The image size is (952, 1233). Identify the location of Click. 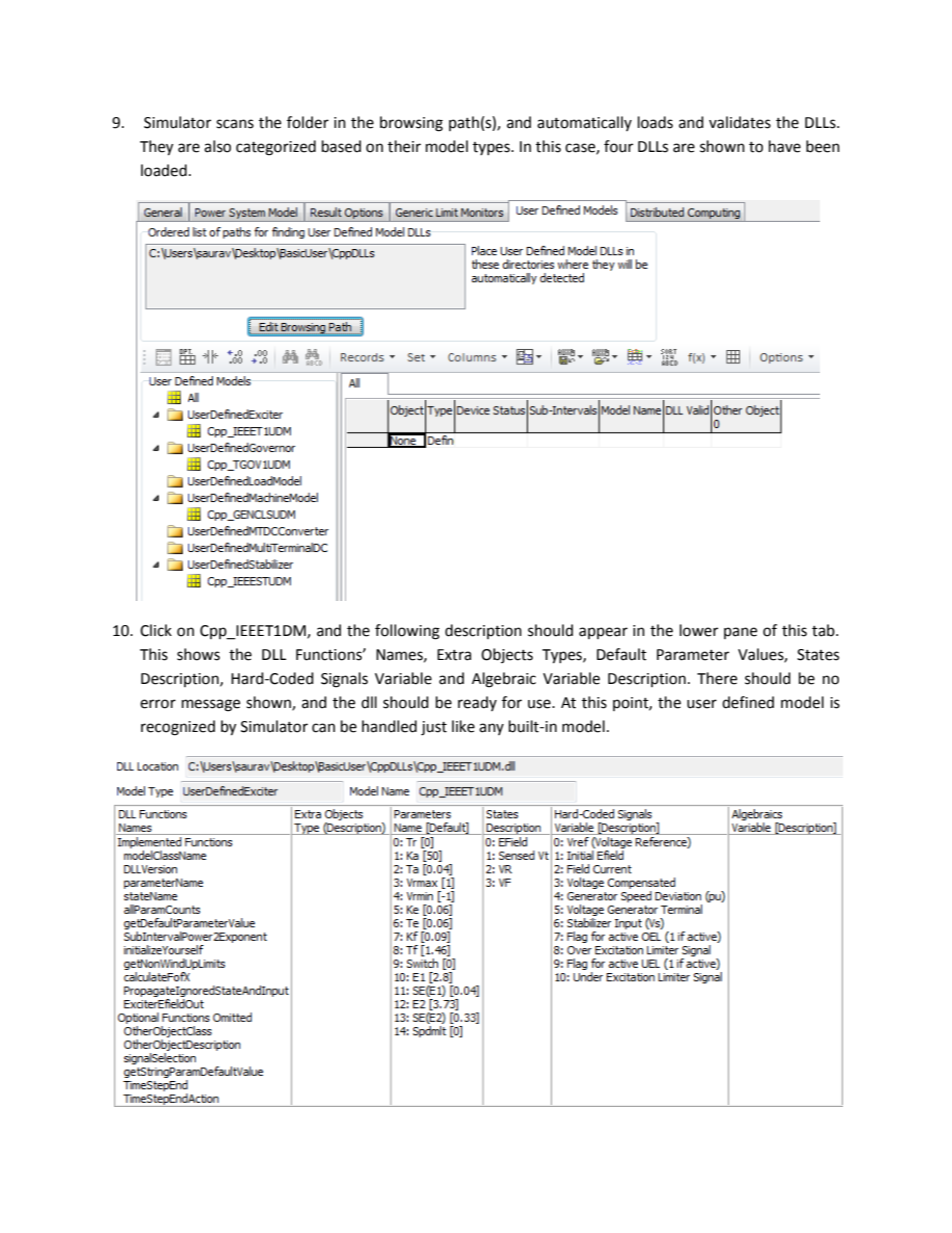
(156, 630).
